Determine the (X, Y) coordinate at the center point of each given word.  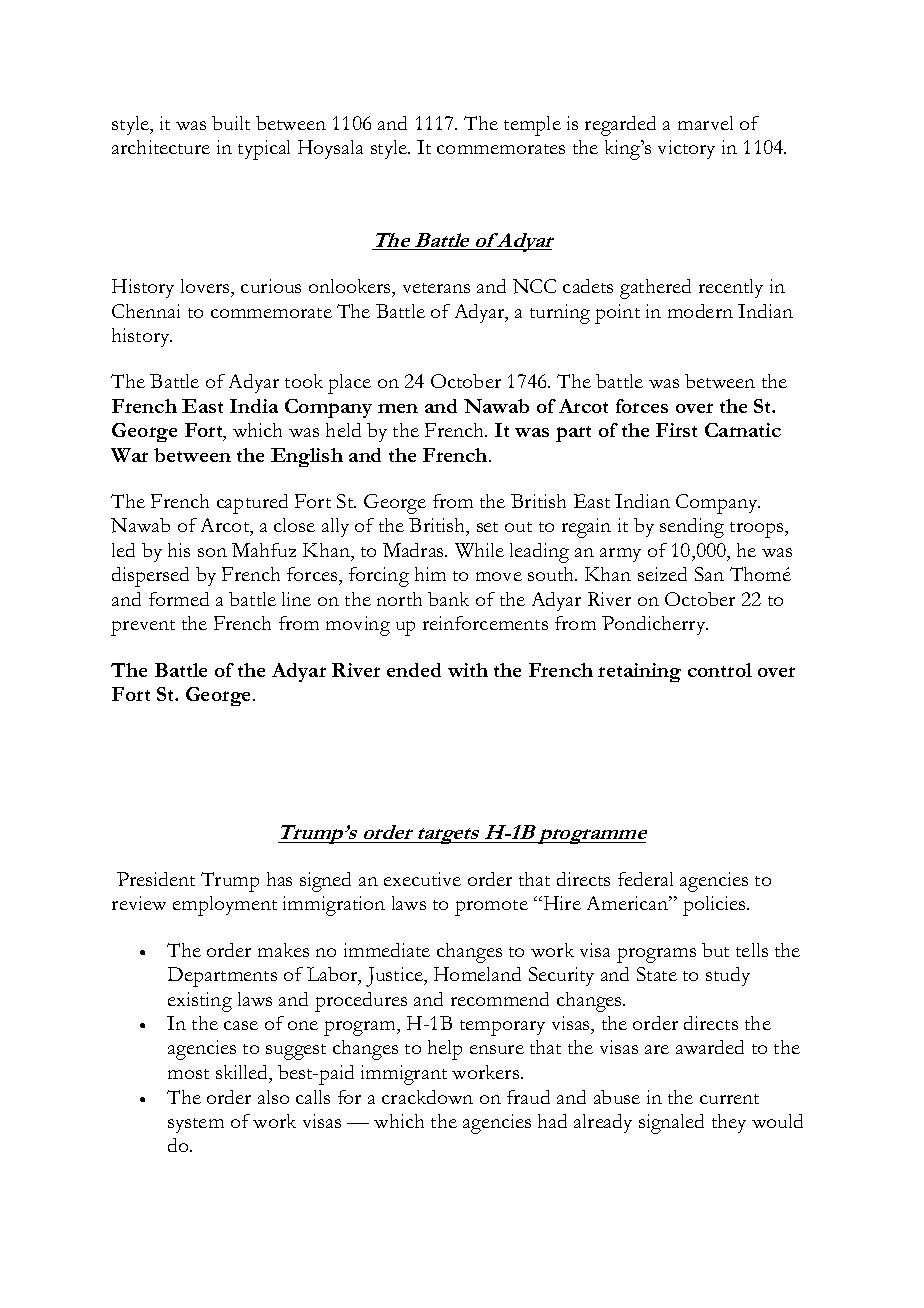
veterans (436, 288)
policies (715, 906)
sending (692, 528)
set (487, 527)
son (212, 552)
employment (225, 906)
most (188, 1074)
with (468, 670)
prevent (143, 628)
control (720, 670)
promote (491, 908)
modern (700, 311)
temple (532, 126)
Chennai (146, 311)
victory (686, 149)
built (231, 123)
